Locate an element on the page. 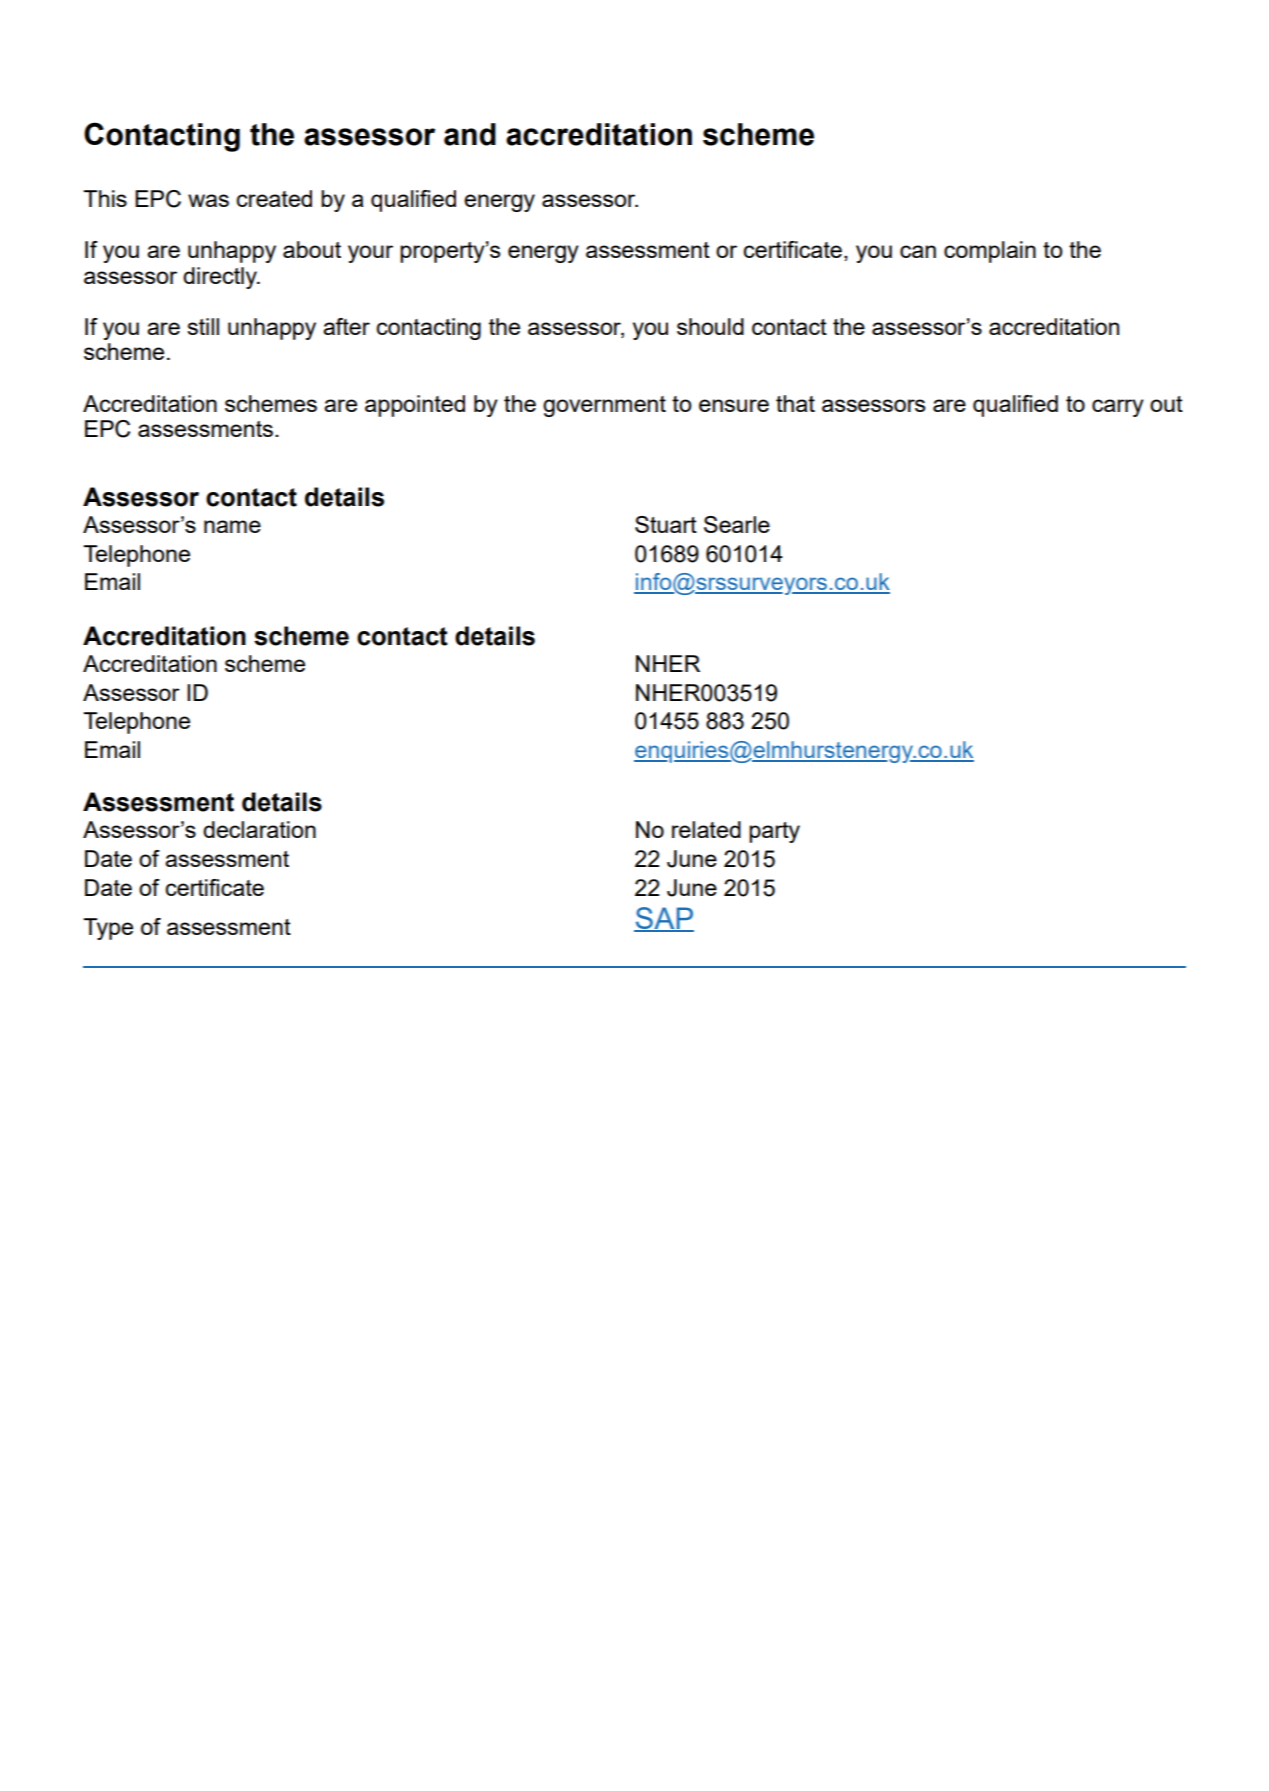 Image resolution: width=1269 pixels, height=1791 pixels. SAP is located at coordinates (664, 919).
